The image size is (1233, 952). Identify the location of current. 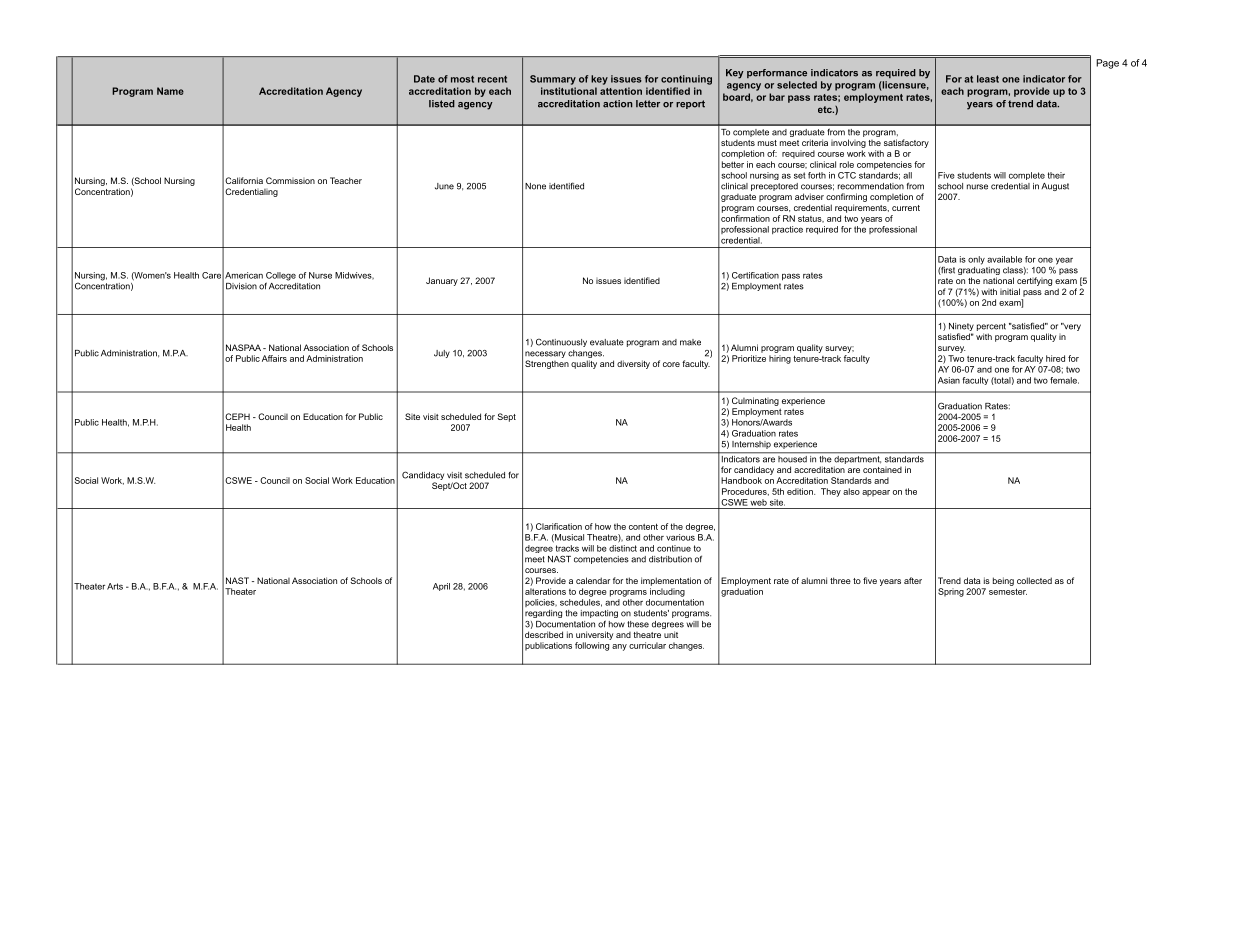
(906, 208).
